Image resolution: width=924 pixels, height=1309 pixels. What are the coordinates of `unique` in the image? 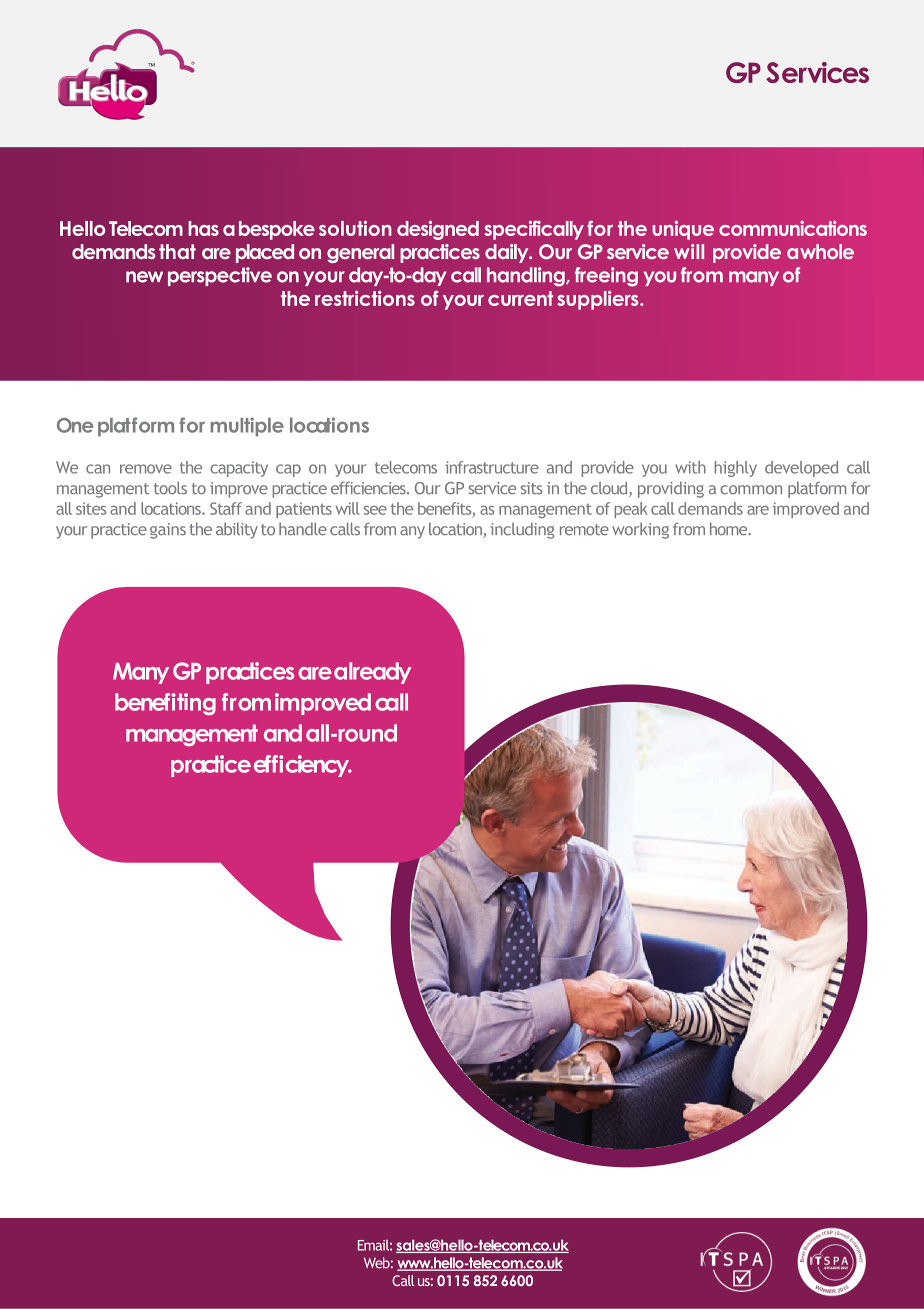 It's located at (683, 230).
